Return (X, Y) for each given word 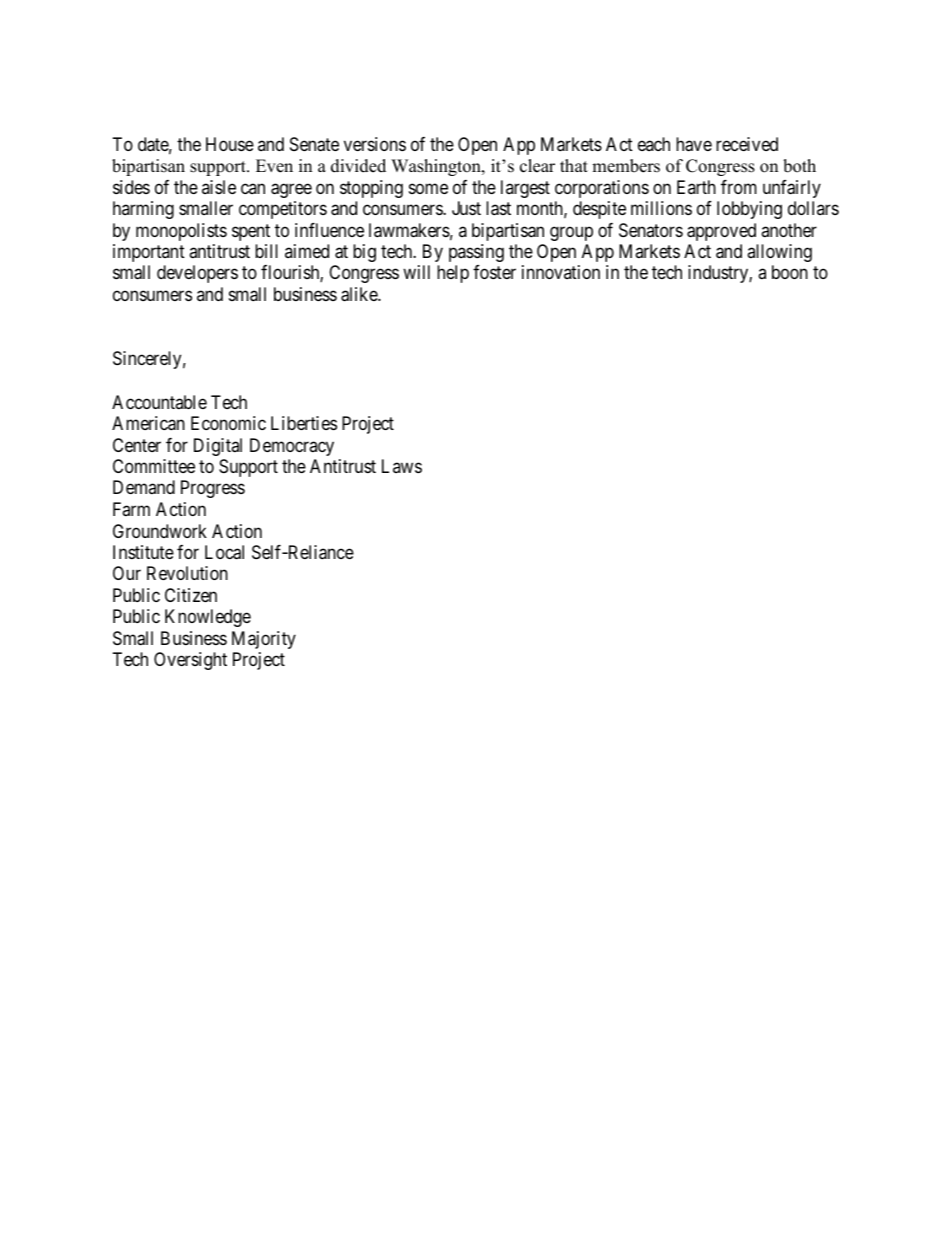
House (230, 144)
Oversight (190, 661)
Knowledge (208, 618)
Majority (264, 640)
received (747, 144)
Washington (437, 167)
